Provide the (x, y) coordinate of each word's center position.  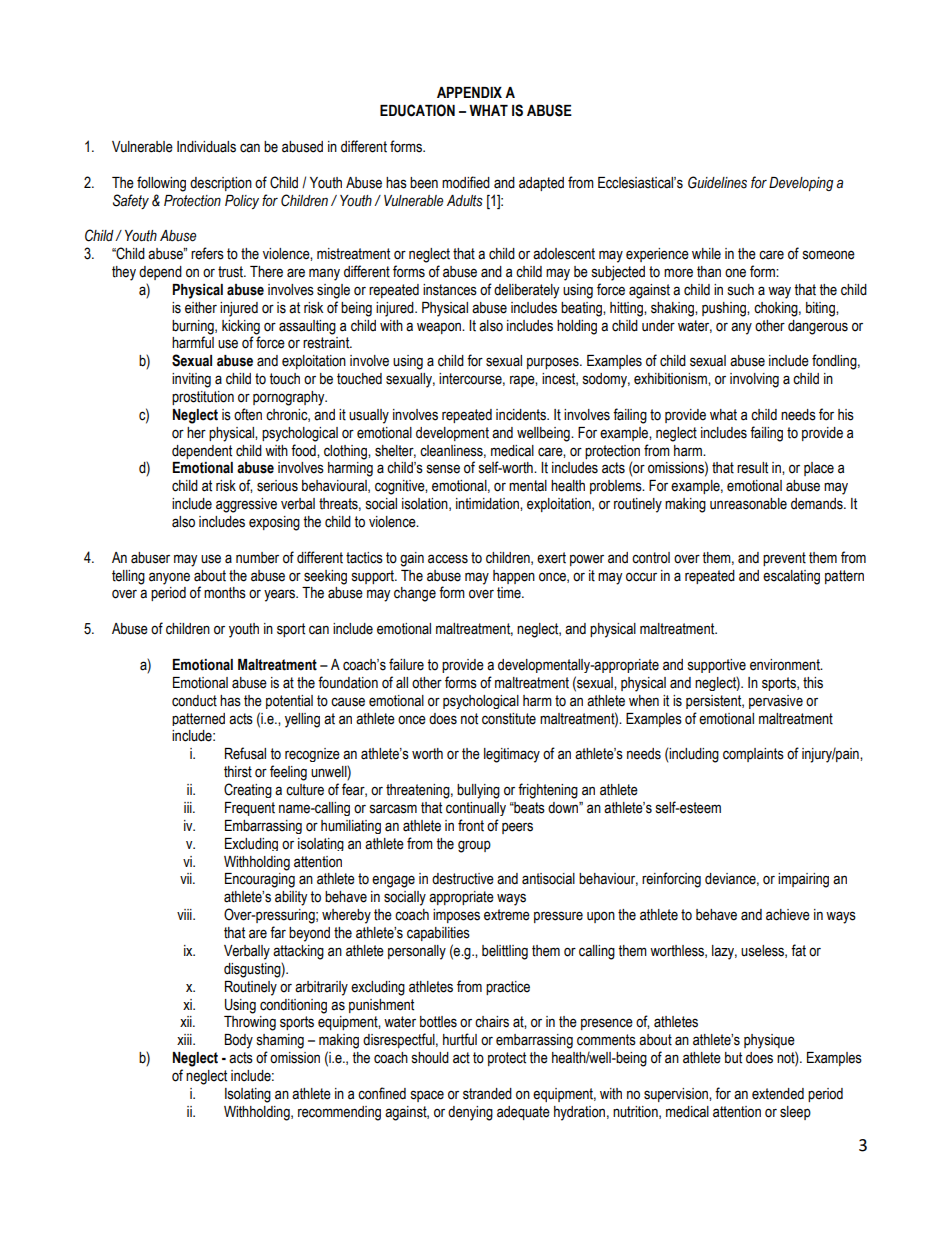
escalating (791, 577)
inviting (191, 380)
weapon (440, 328)
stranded (487, 1094)
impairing (803, 880)
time (510, 593)
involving (754, 380)
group (474, 846)
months (225, 593)
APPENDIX (469, 92)
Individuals (206, 147)
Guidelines (717, 182)
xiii (185, 1039)
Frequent (250, 809)
